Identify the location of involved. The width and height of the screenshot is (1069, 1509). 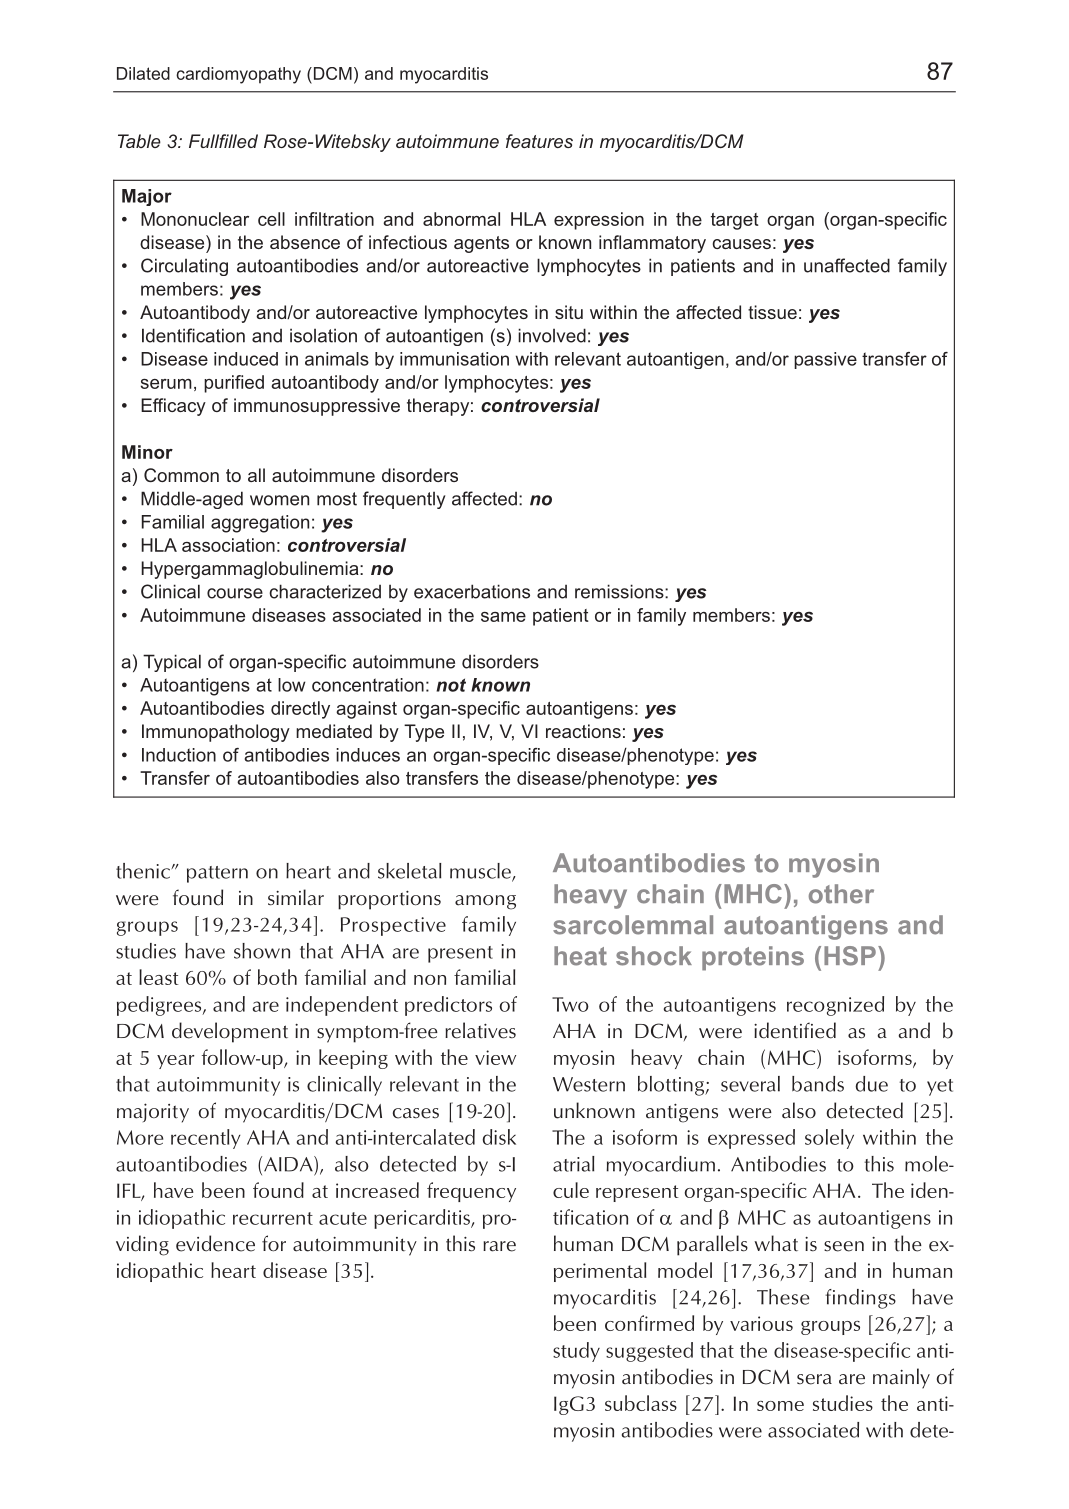
(552, 335).
